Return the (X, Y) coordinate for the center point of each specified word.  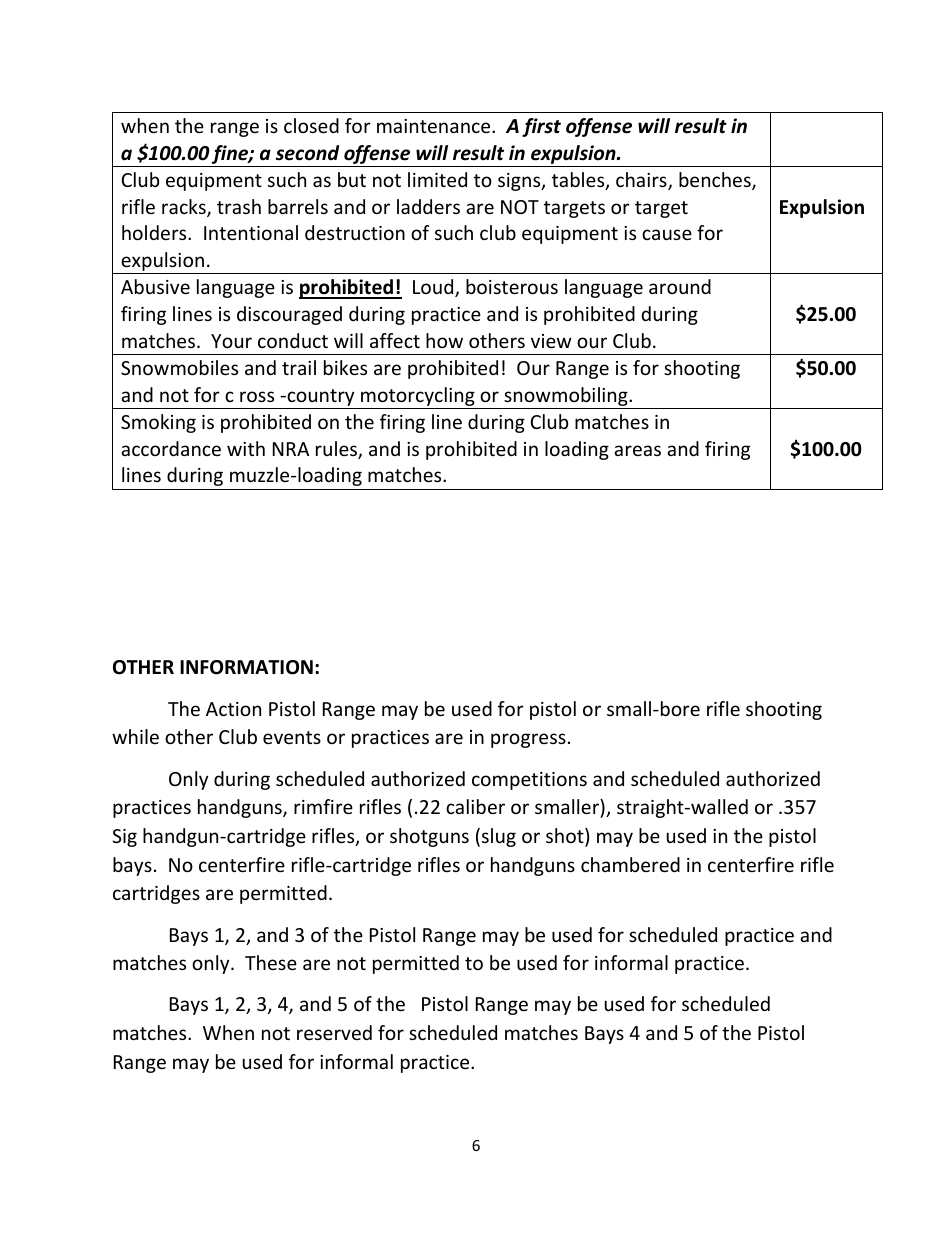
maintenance (435, 126)
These (271, 962)
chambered (630, 864)
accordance (171, 448)
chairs (642, 181)
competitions (529, 781)
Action (233, 709)
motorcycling (418, 396)
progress (528, 740)
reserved (334, 1032)
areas (637, 450)
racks (185, 208)
